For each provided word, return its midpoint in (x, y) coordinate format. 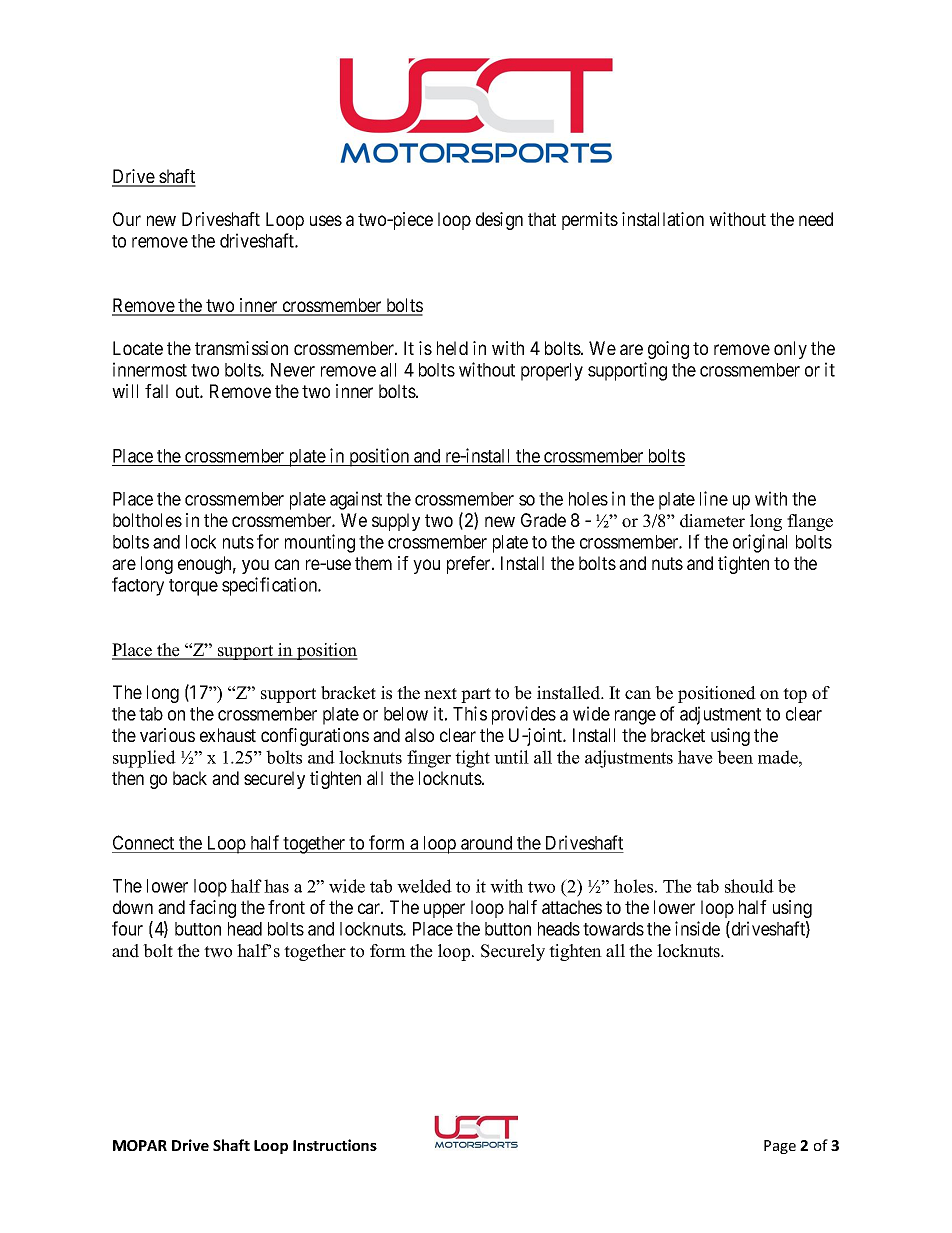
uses (326, 220)
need (816, 219)
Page (780, 1147)
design (499, 221)
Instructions (335, 1145)
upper (444, 910)
